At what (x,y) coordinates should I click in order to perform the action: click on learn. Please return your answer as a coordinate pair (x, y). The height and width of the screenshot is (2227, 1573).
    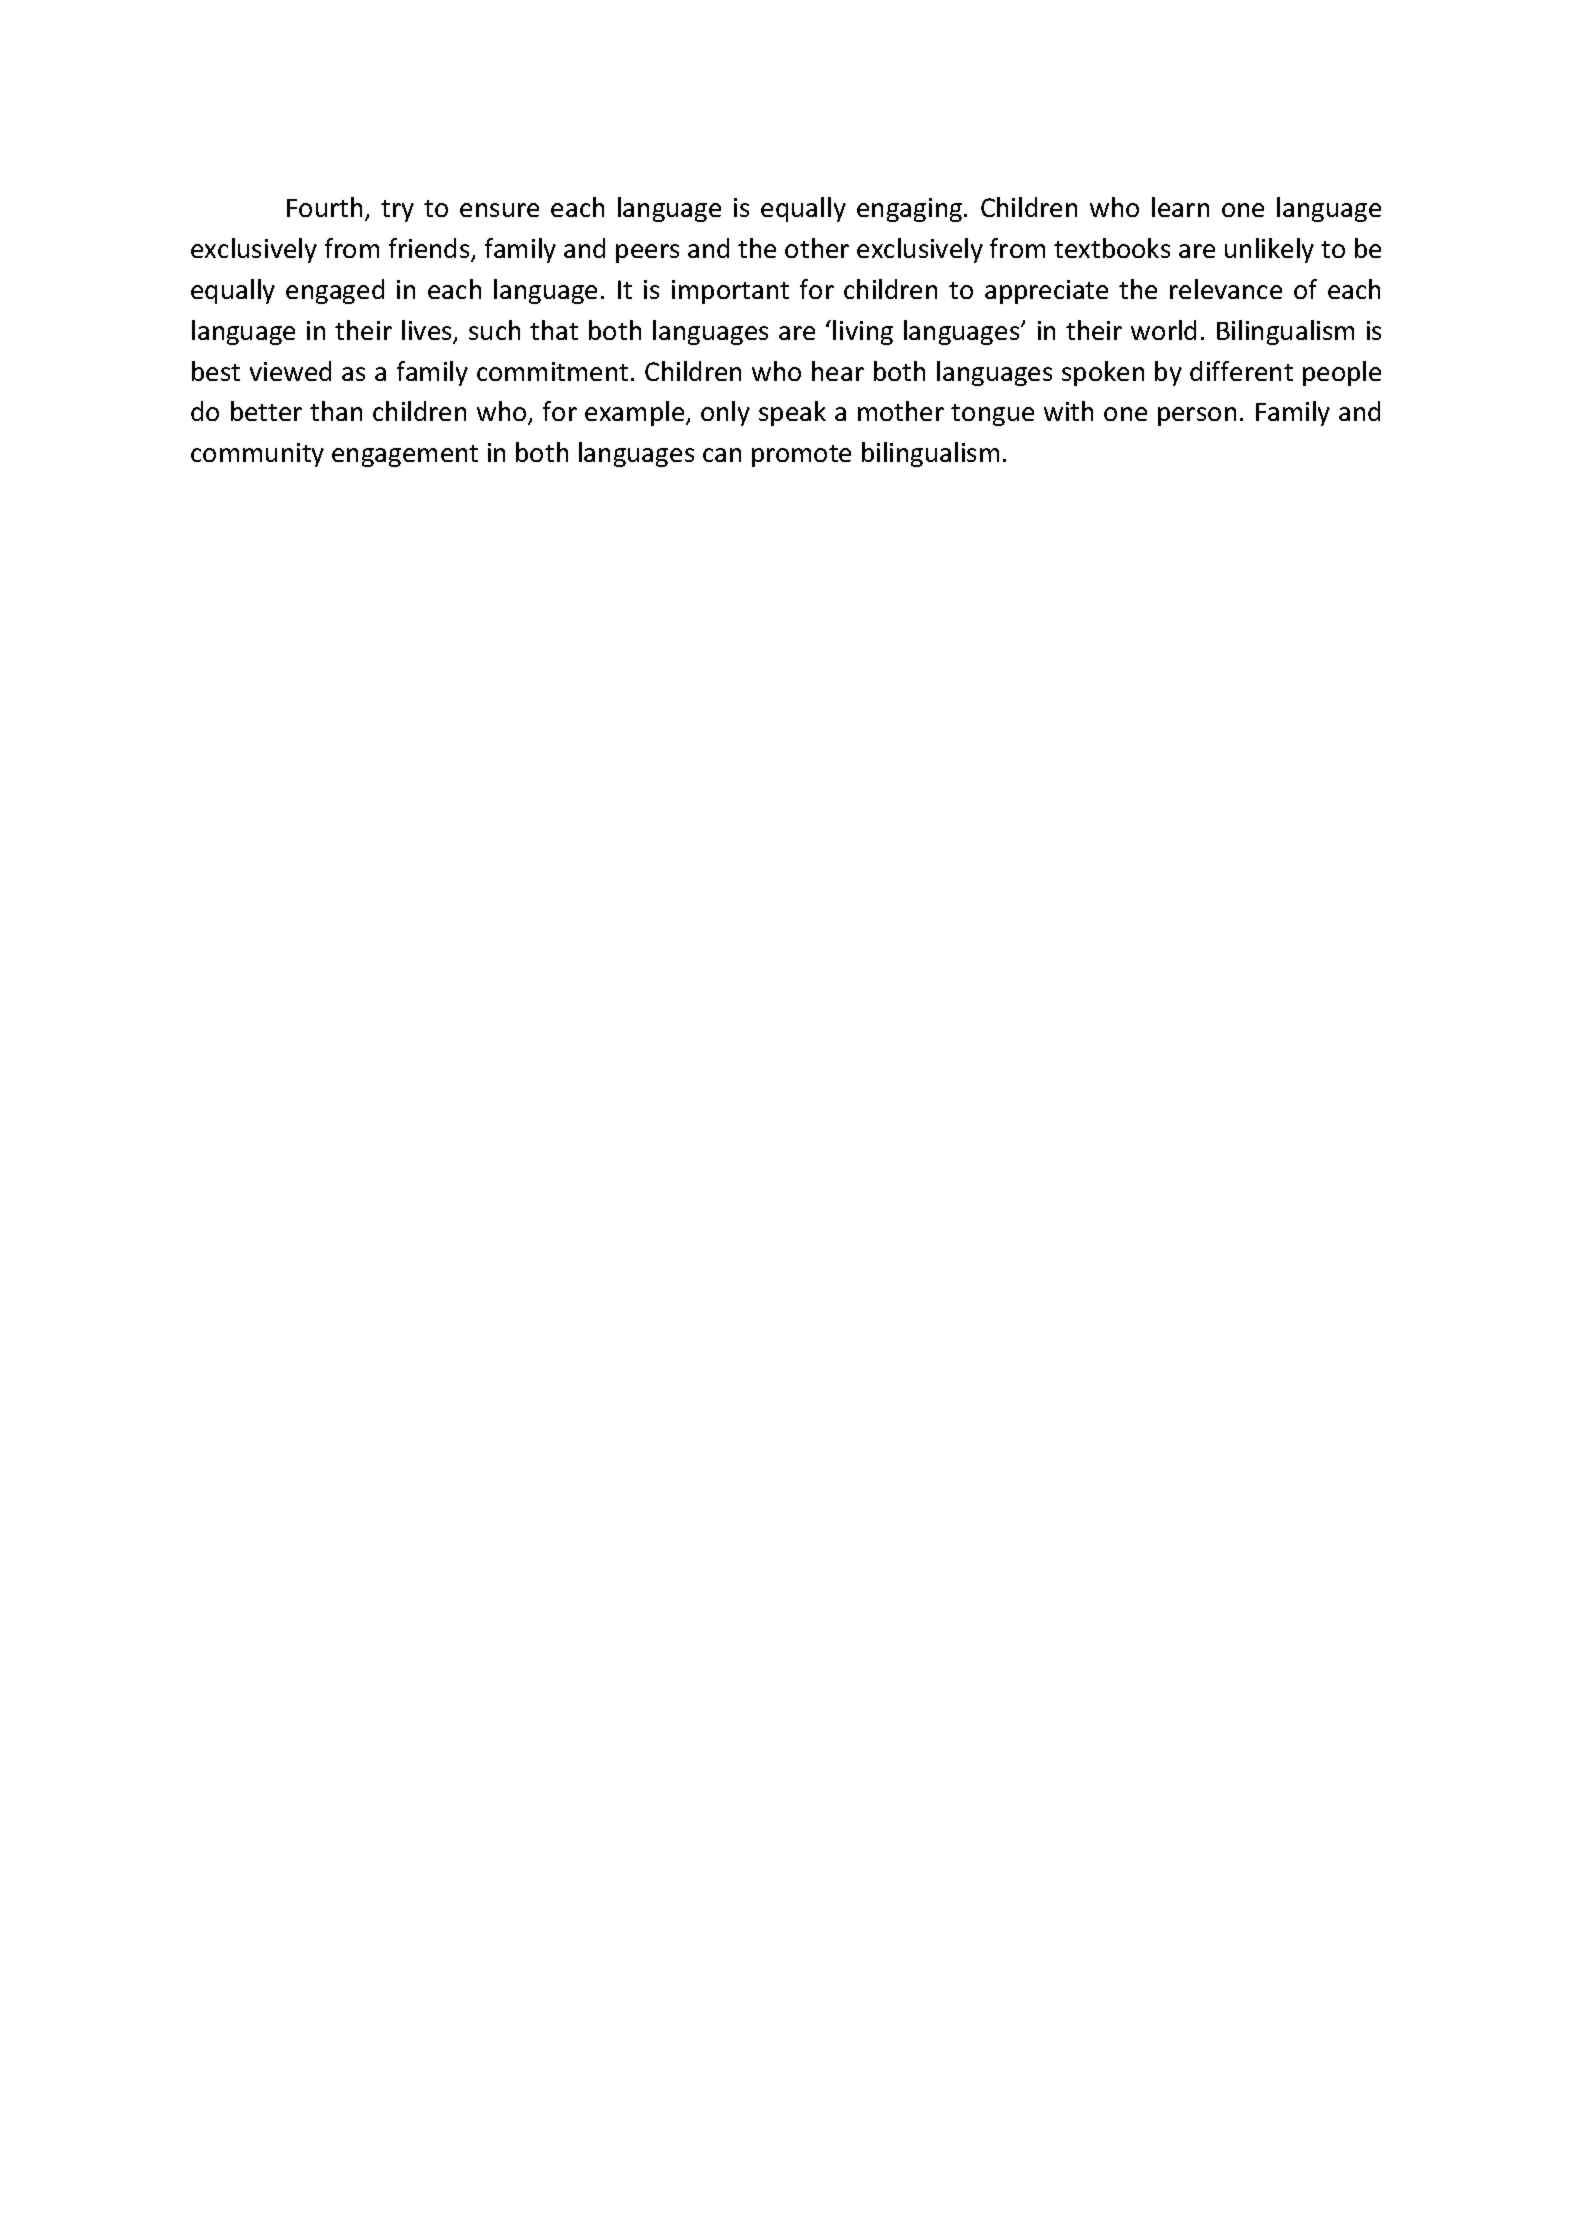
    Looking at the image, I should click on (1180, 207).
